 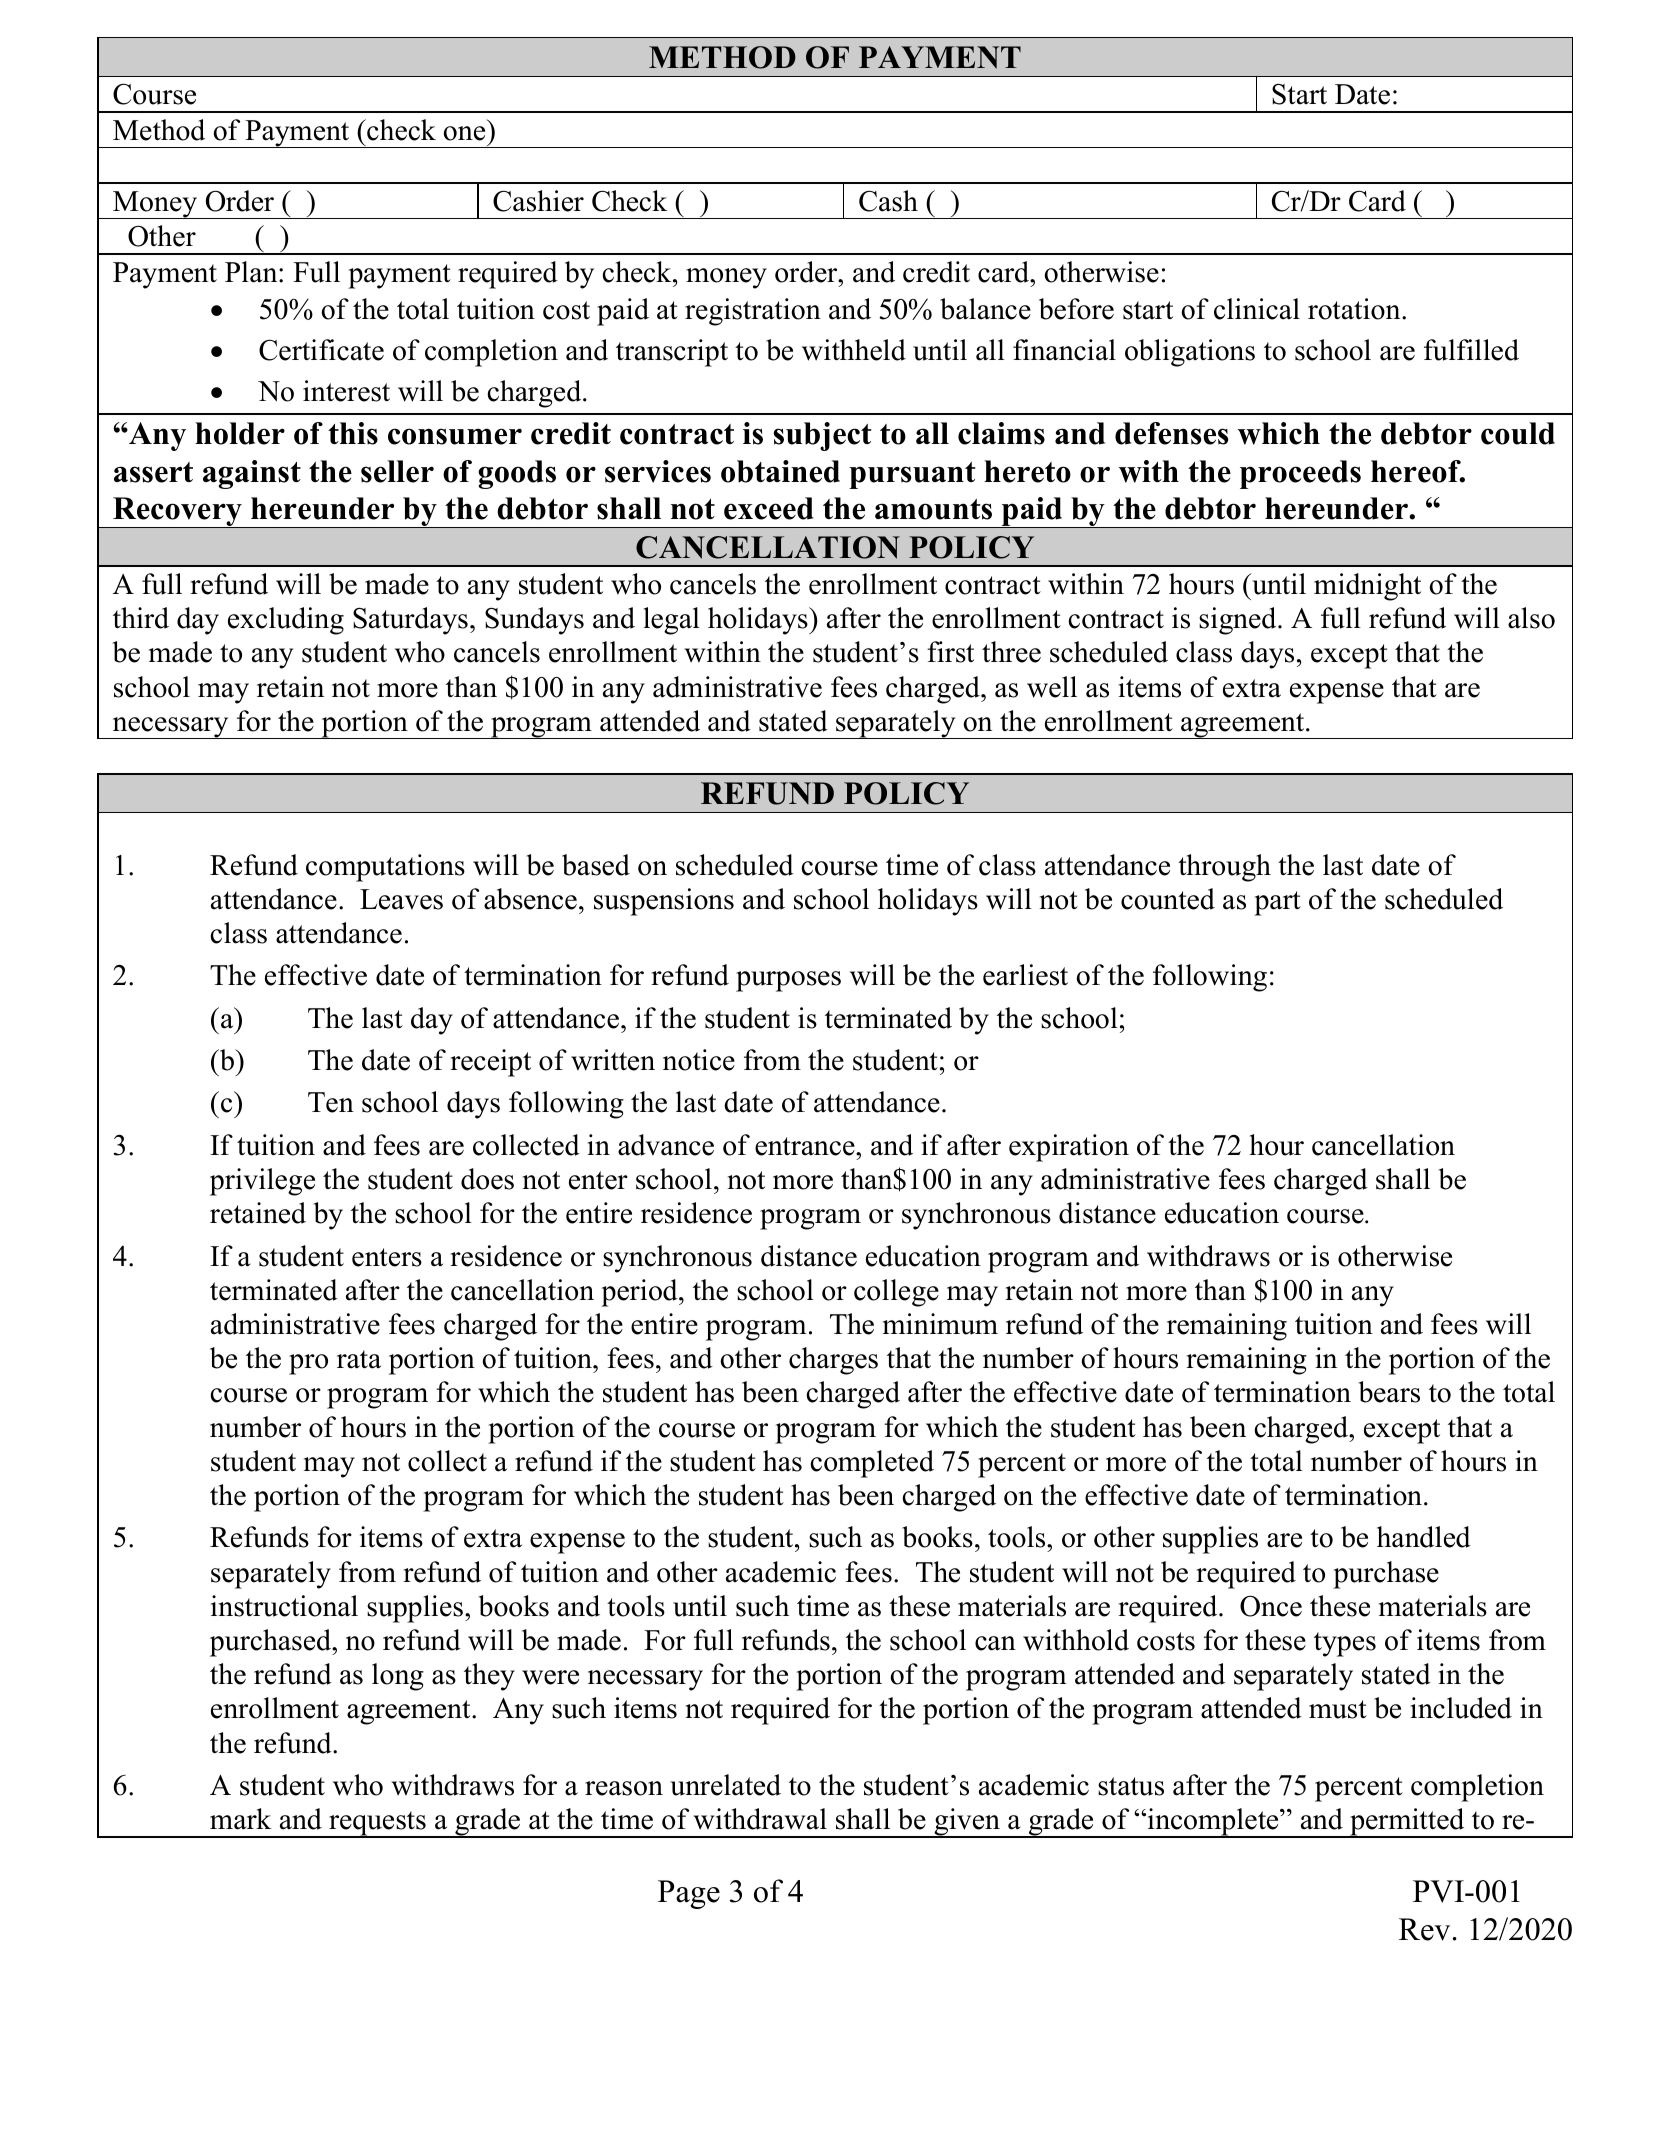 What do you see at coordinates (1277, 903) in the screenshot?
I see `part` at bounding box center [1277, 903].
